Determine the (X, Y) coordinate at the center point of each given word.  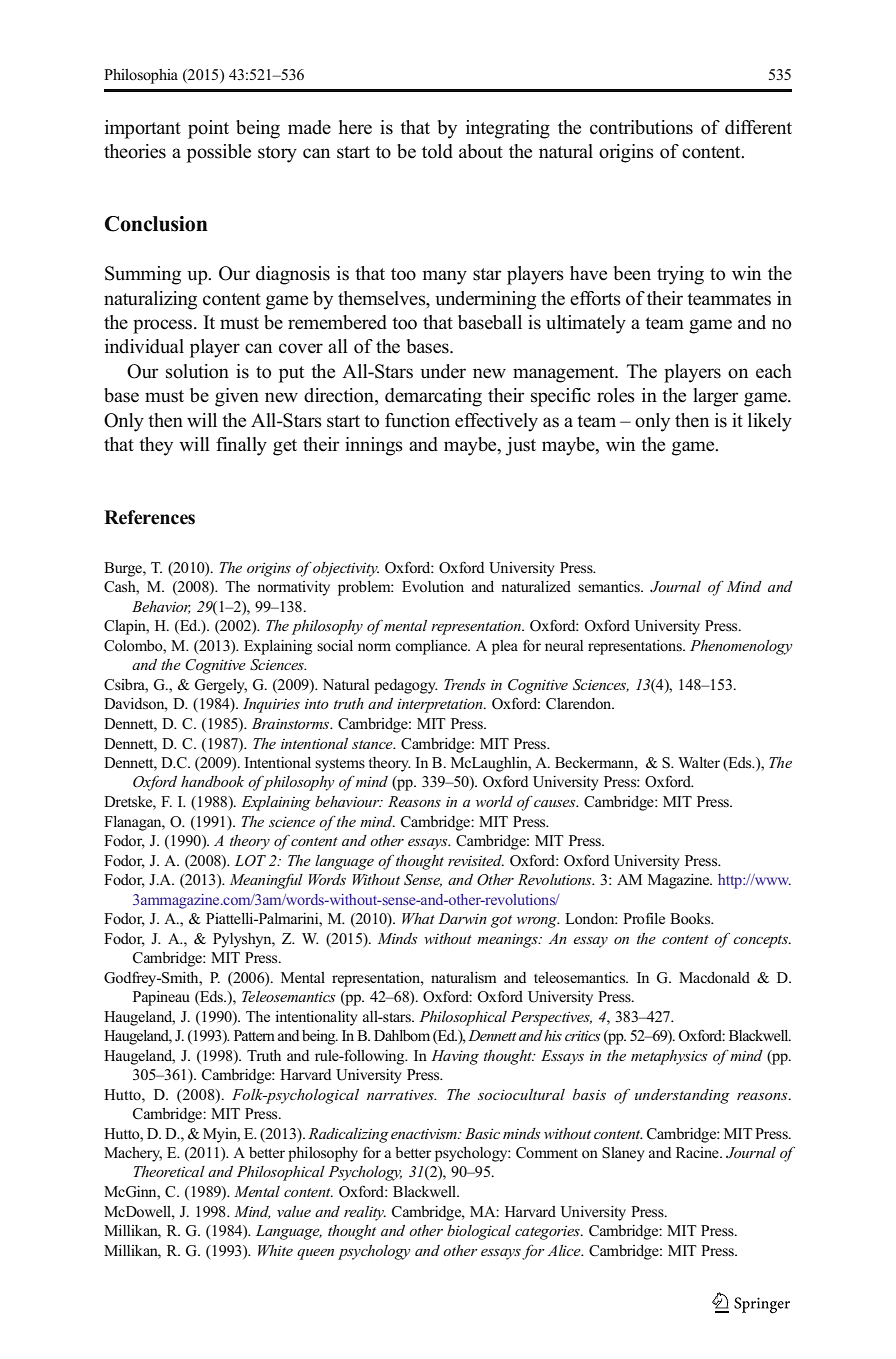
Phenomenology (741, 647)
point (208, 129)
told (437, 151)
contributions (641, 127)
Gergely (220, 686)
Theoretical (169, 1171)
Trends (465, 684)
